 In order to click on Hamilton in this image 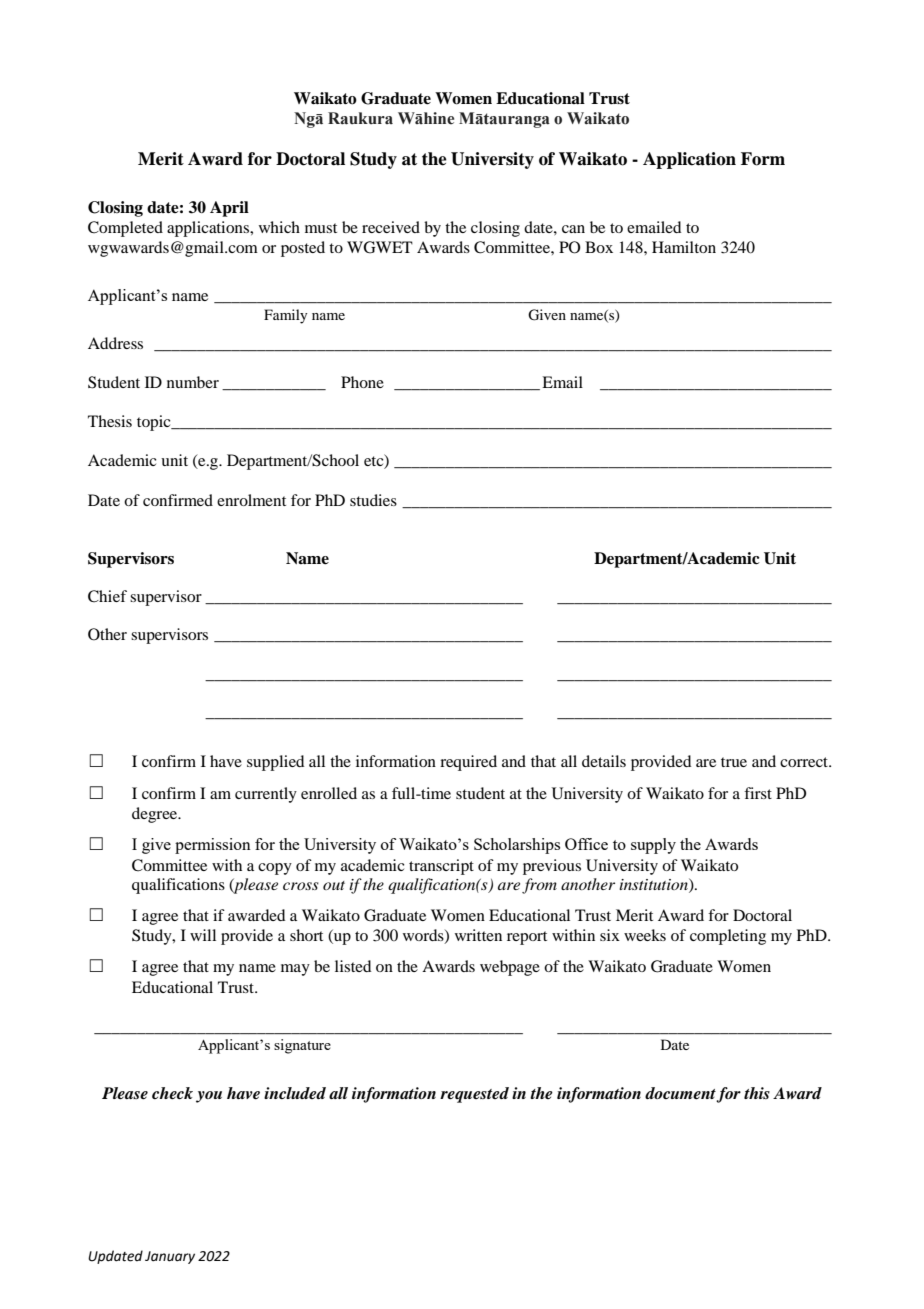, I will do `click(684, 247)`.
